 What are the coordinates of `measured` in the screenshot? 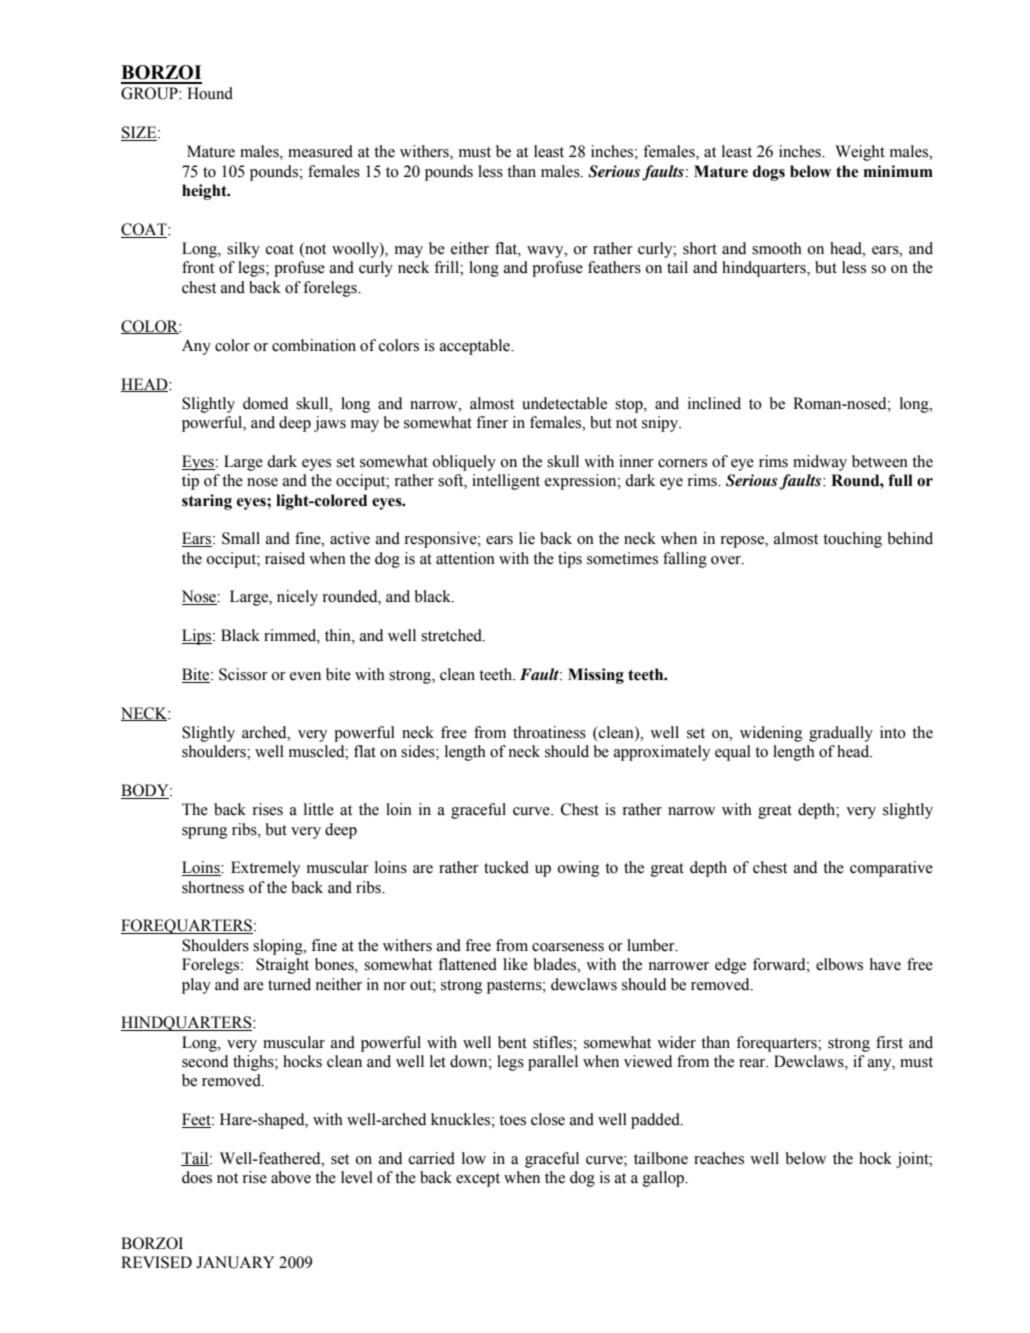 It's located at (320, 151).
